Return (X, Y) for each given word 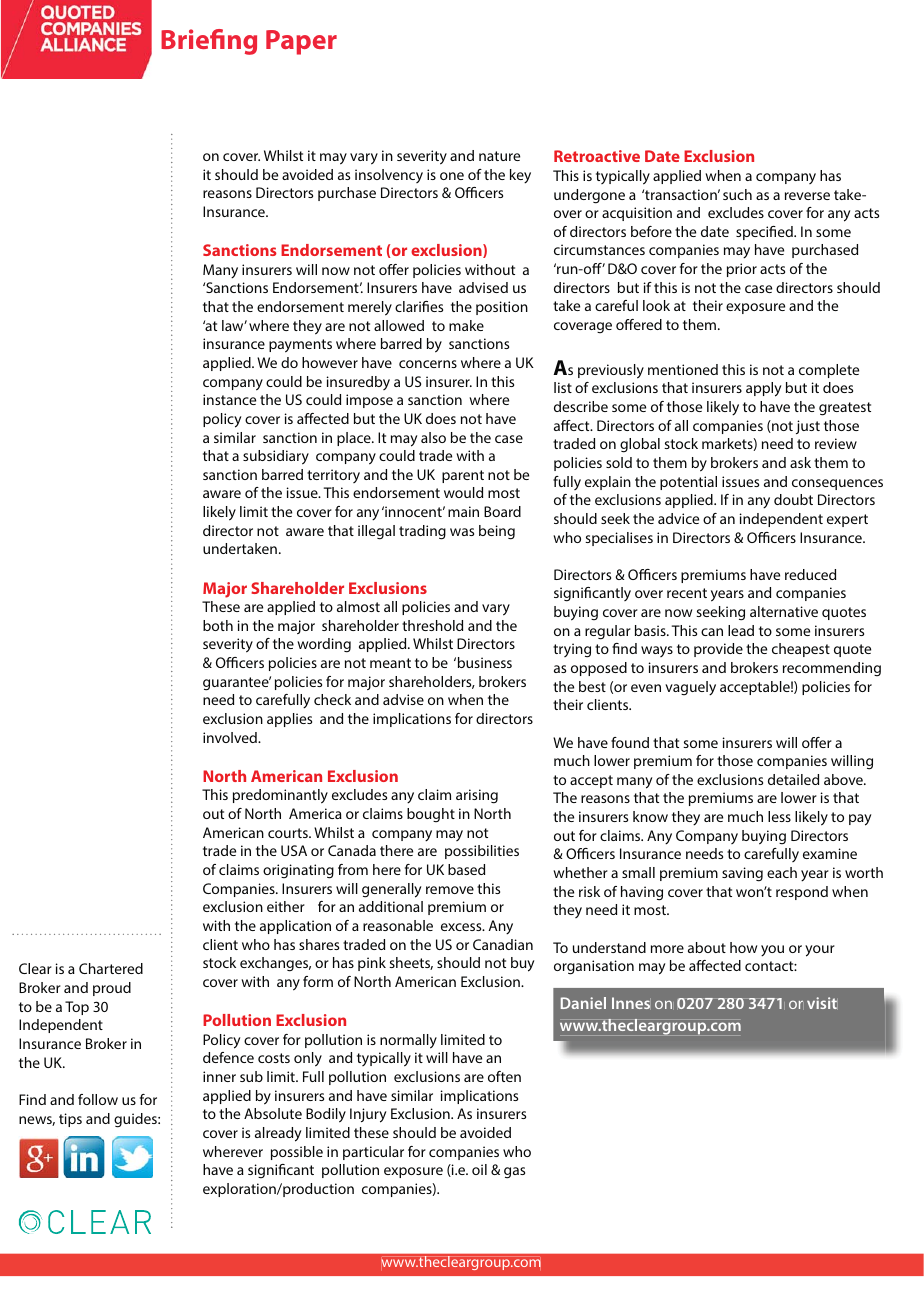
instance (229, 399)
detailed (793, 779)
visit (822, 1003)
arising (477, 796)
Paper (301, 42)
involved (231, 737)
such (737, 194)
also (433, 437)
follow (98, 1099)
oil (479, 1169)
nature (499, 156)
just (808, 427)
